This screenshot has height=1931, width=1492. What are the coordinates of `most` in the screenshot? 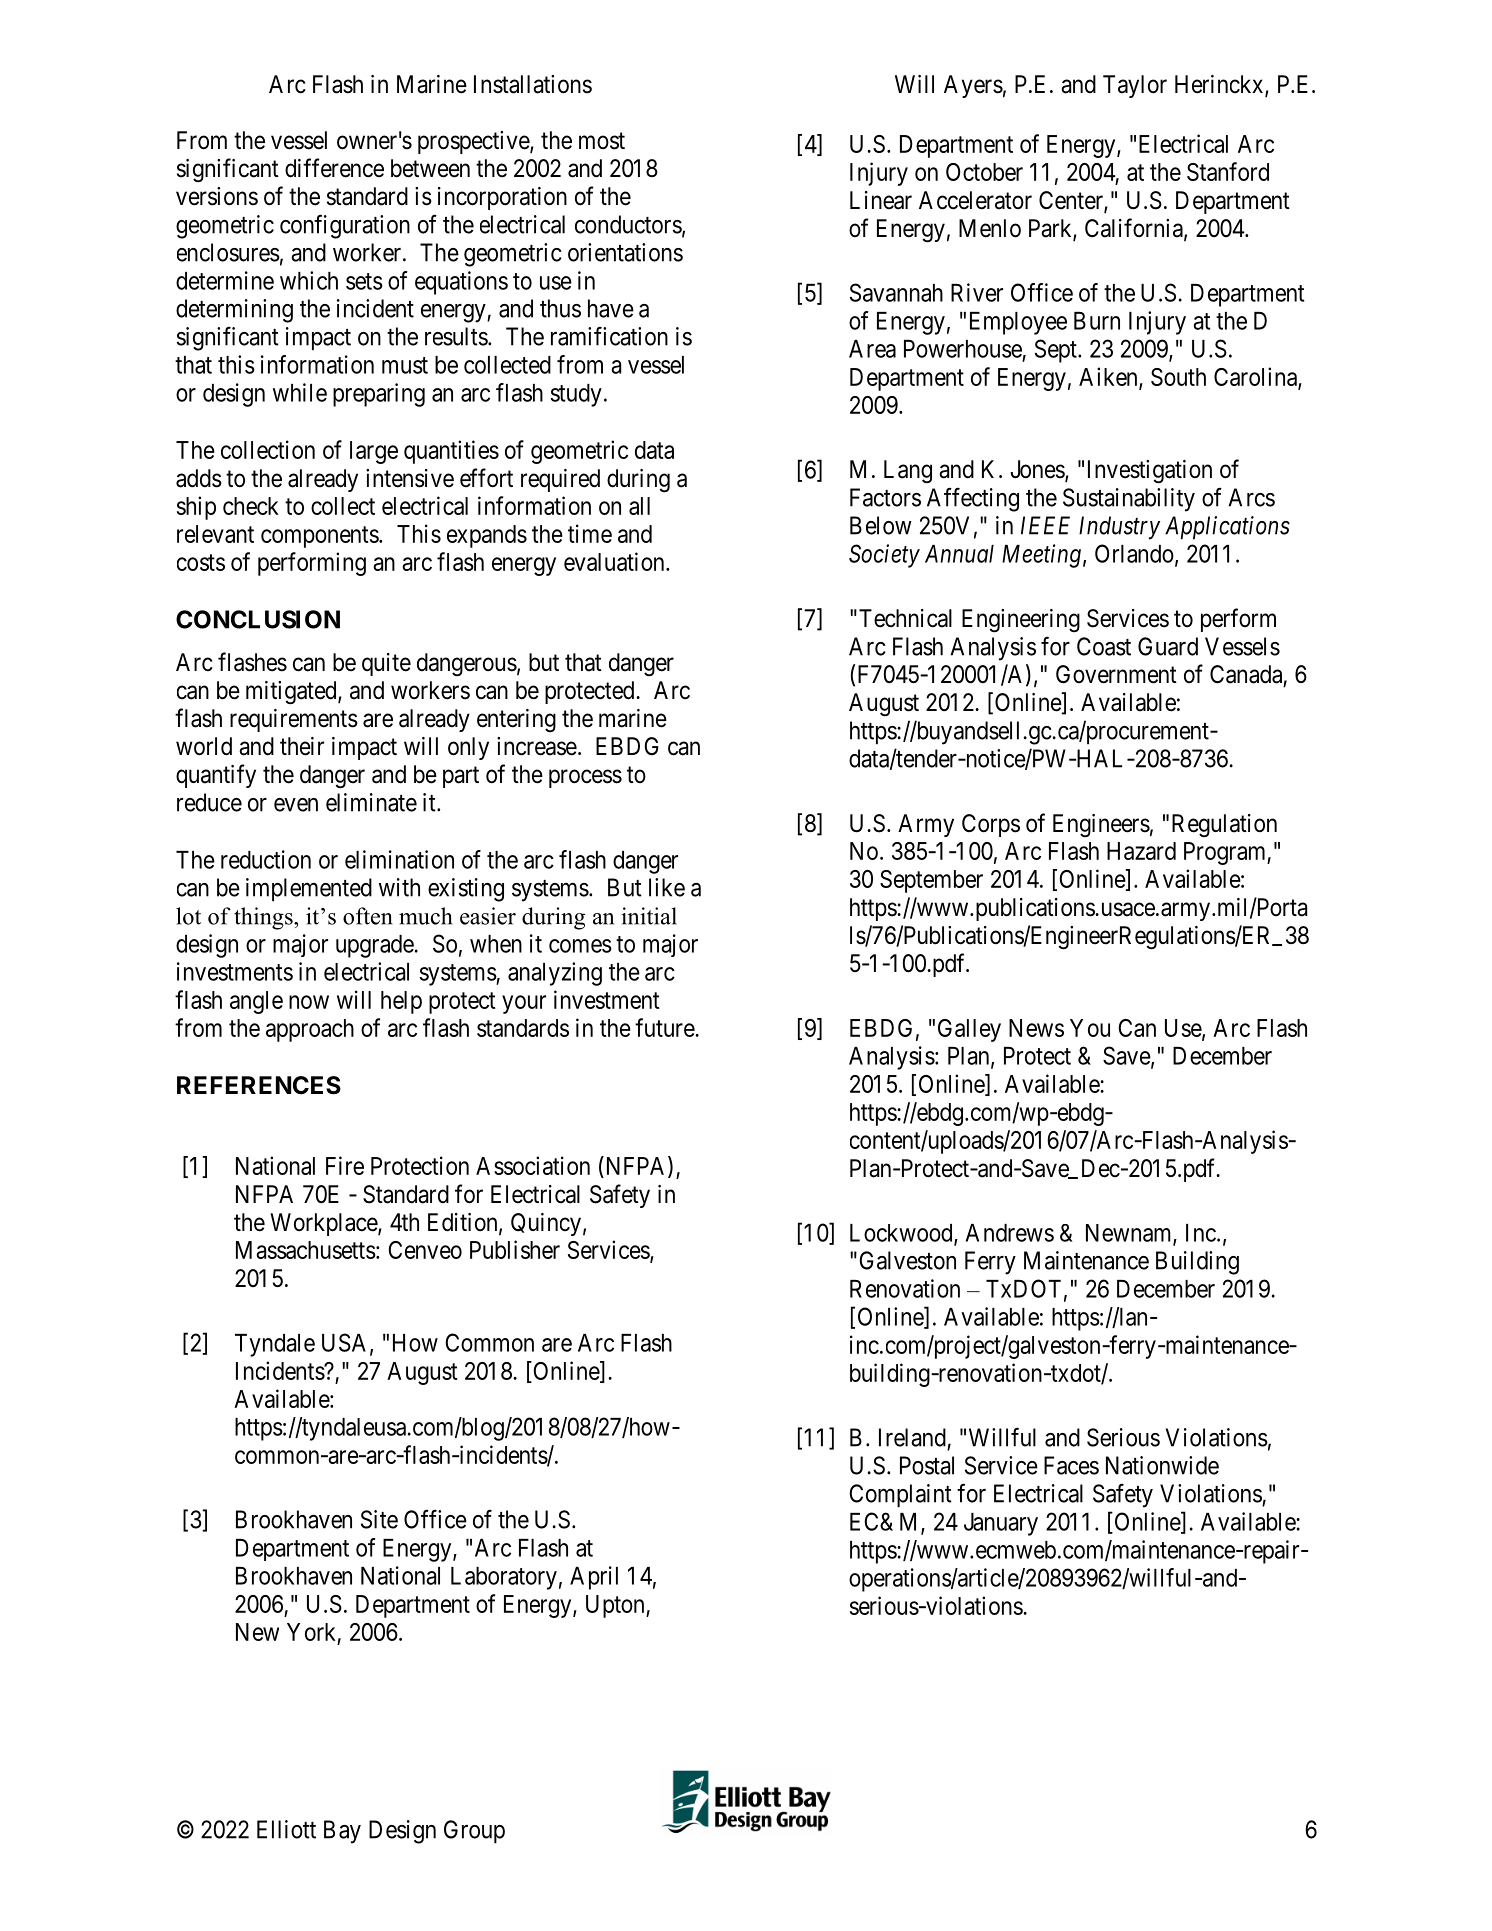 It's located at (602, 141).
